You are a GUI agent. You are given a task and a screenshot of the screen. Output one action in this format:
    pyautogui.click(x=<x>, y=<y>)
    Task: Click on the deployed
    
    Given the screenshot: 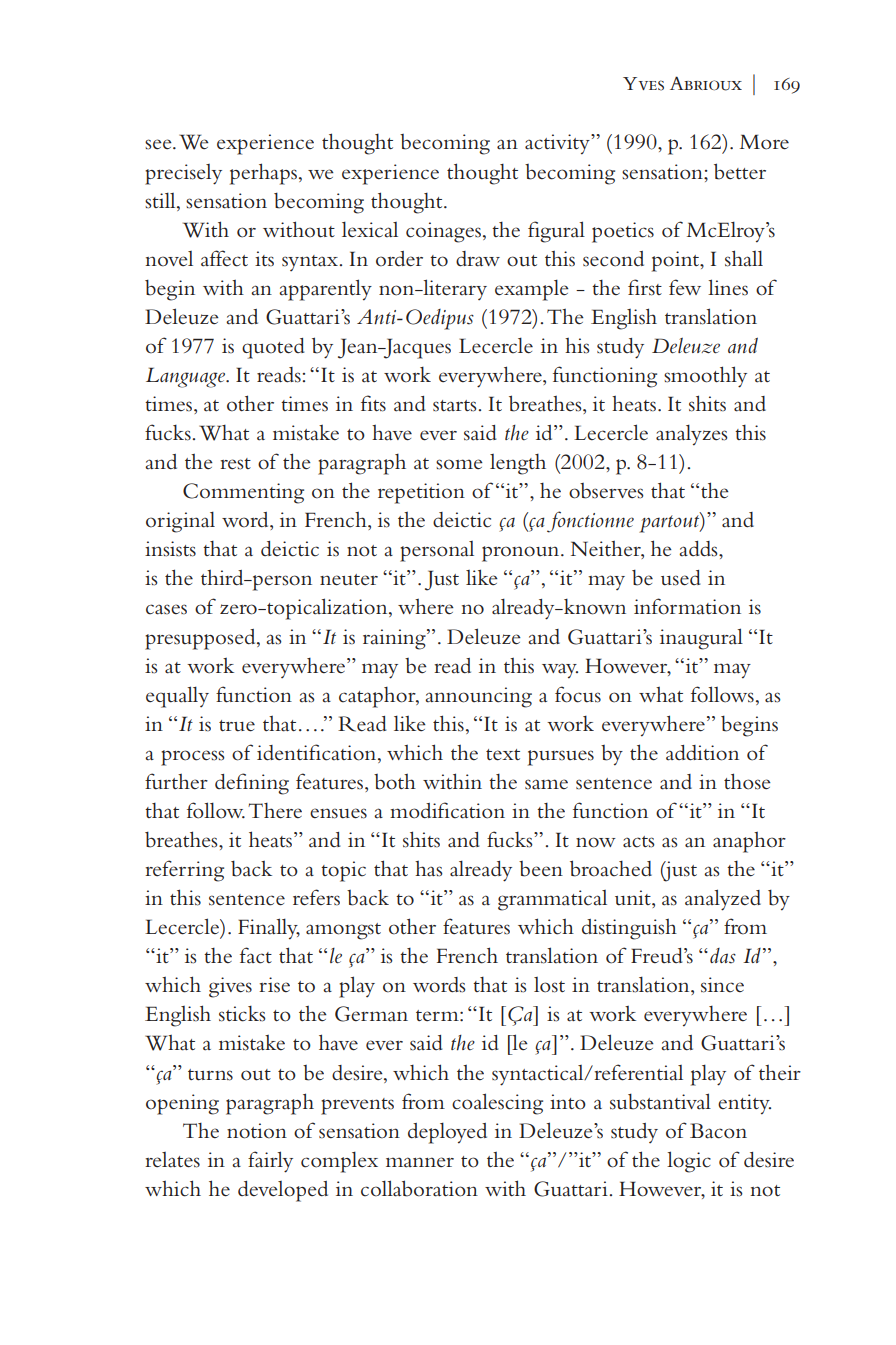 What is the action you would take?
    pyautogui.click(x=447, y=1133)
